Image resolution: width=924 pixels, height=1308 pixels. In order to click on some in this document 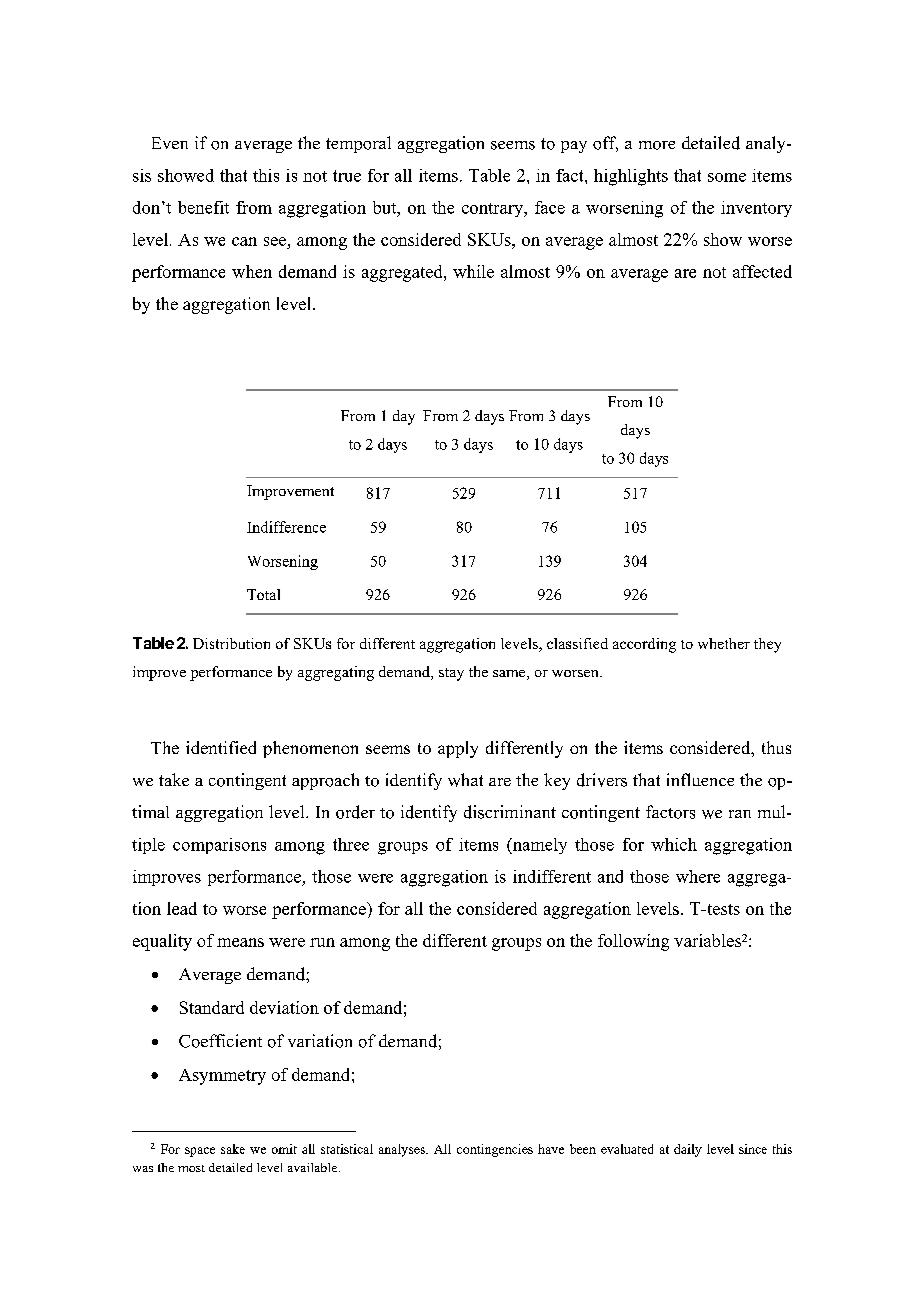, I will do `click(727, 177)`.
